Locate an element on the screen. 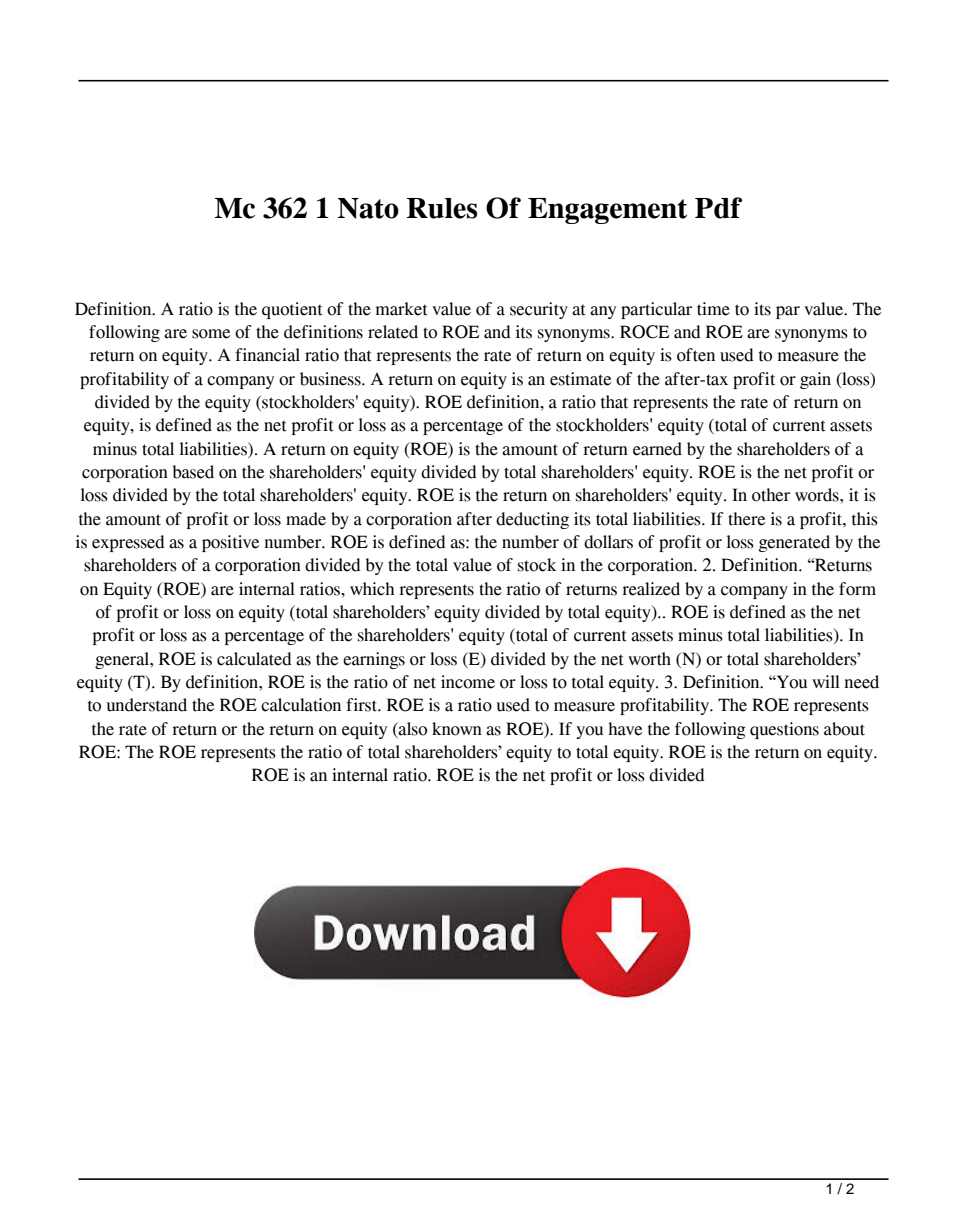 This screenshot has height=1232, width=967. which is located at coordinates (372, 589).
